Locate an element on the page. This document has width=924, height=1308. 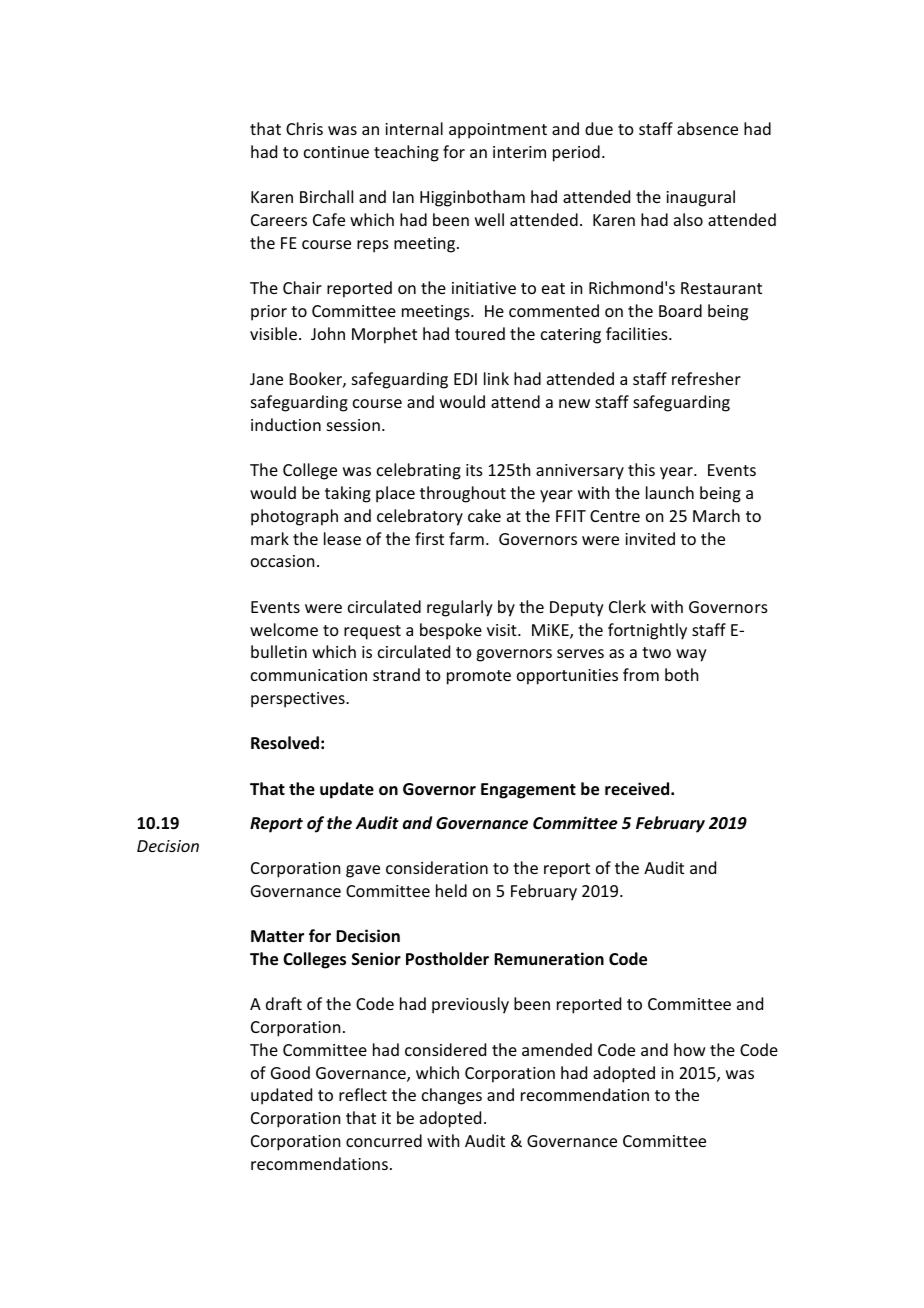
visit is located at coordinates (503, 630).
